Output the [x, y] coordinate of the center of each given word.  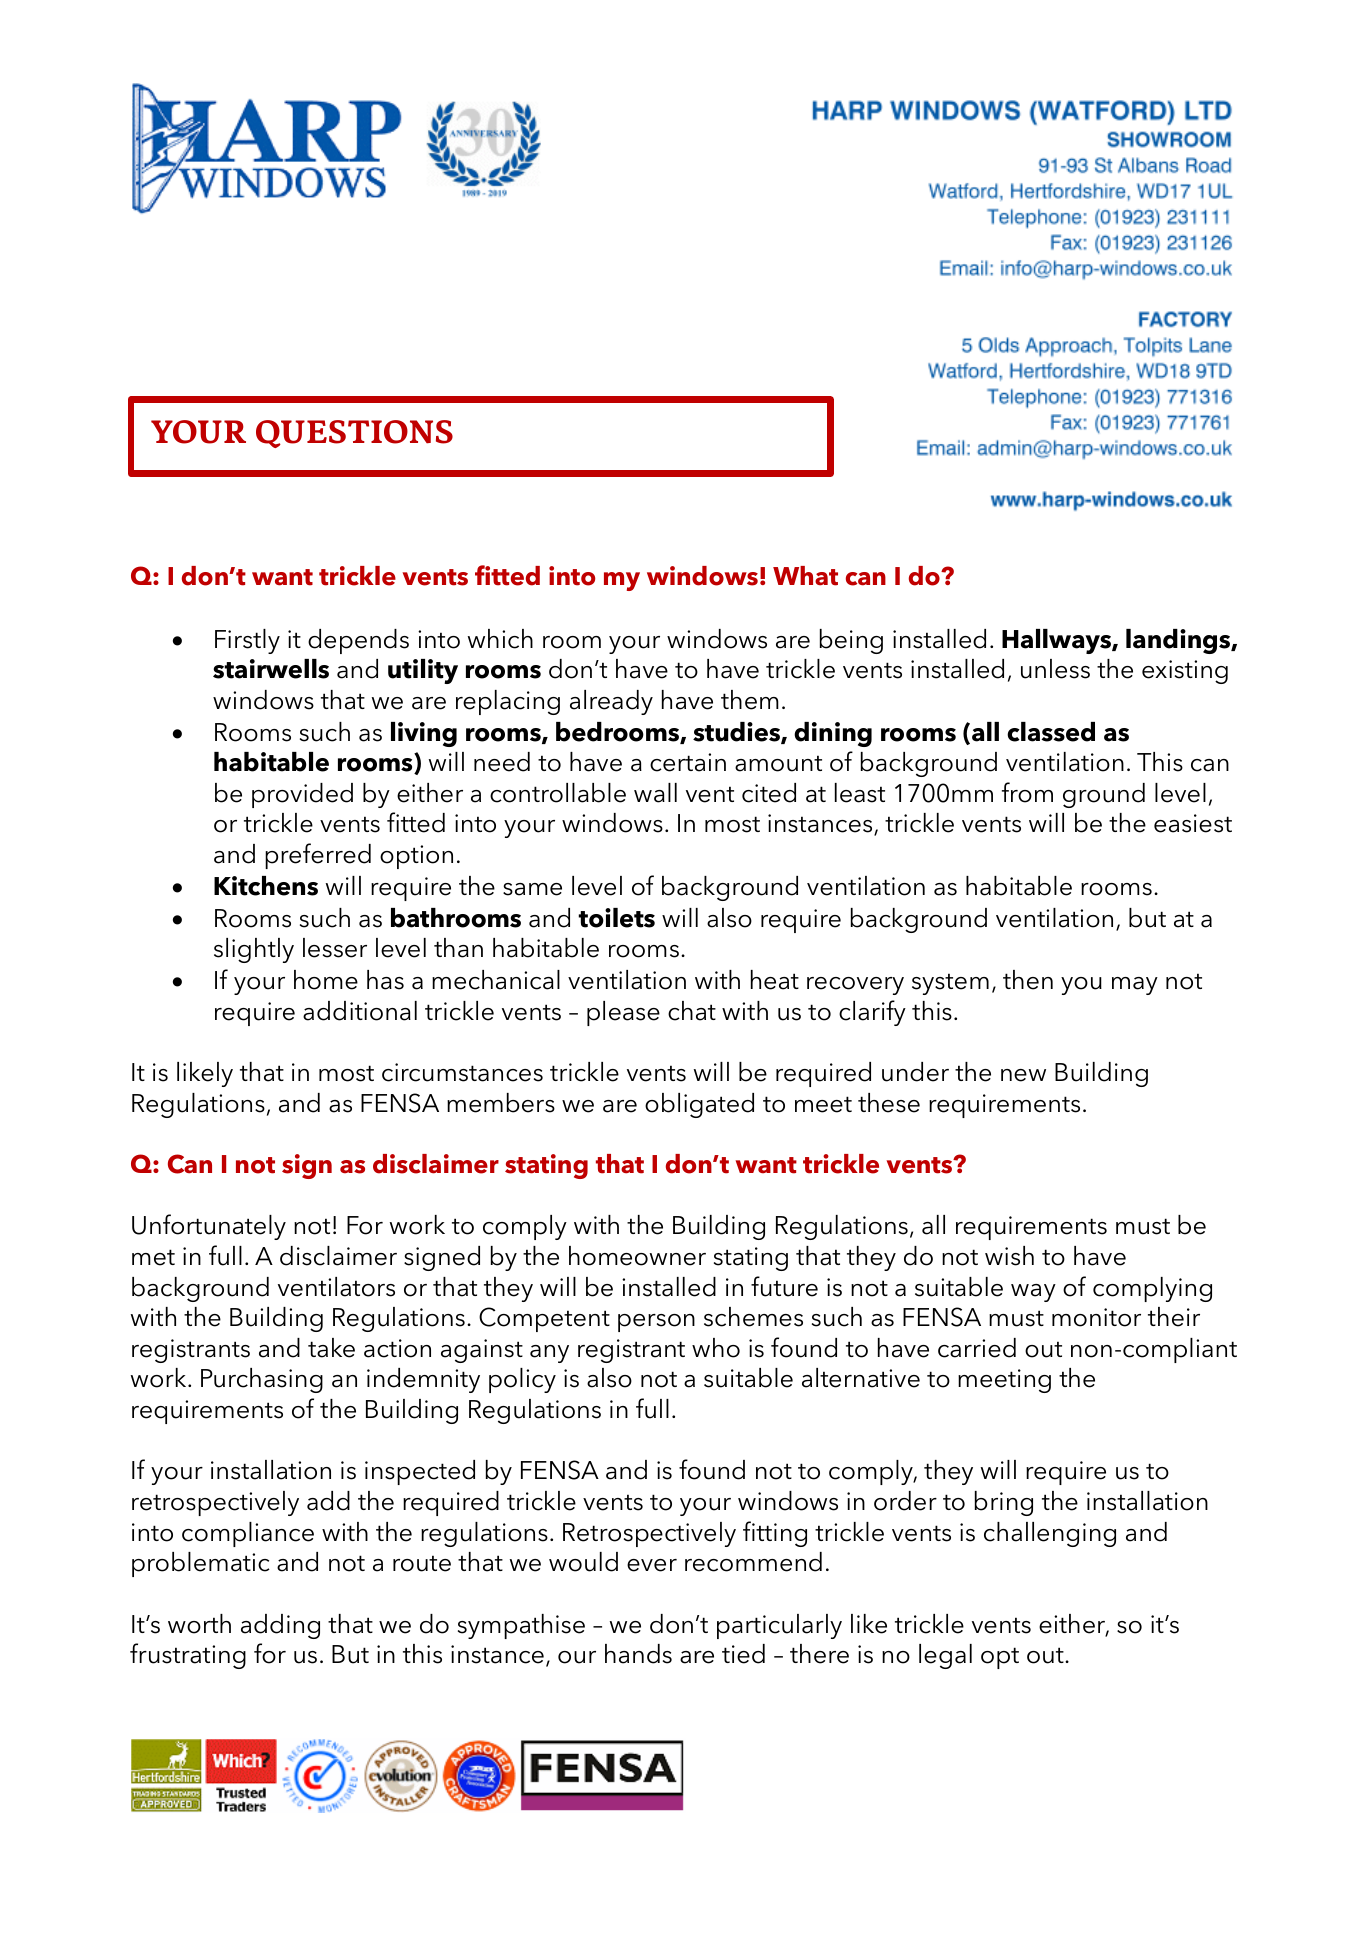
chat [692, 1011]
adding [280, 1626]
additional [360, 1011]
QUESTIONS [354, 434]
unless [1055, 669]
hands [638, 1654]
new [1023, 1075]
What [805, 576]
